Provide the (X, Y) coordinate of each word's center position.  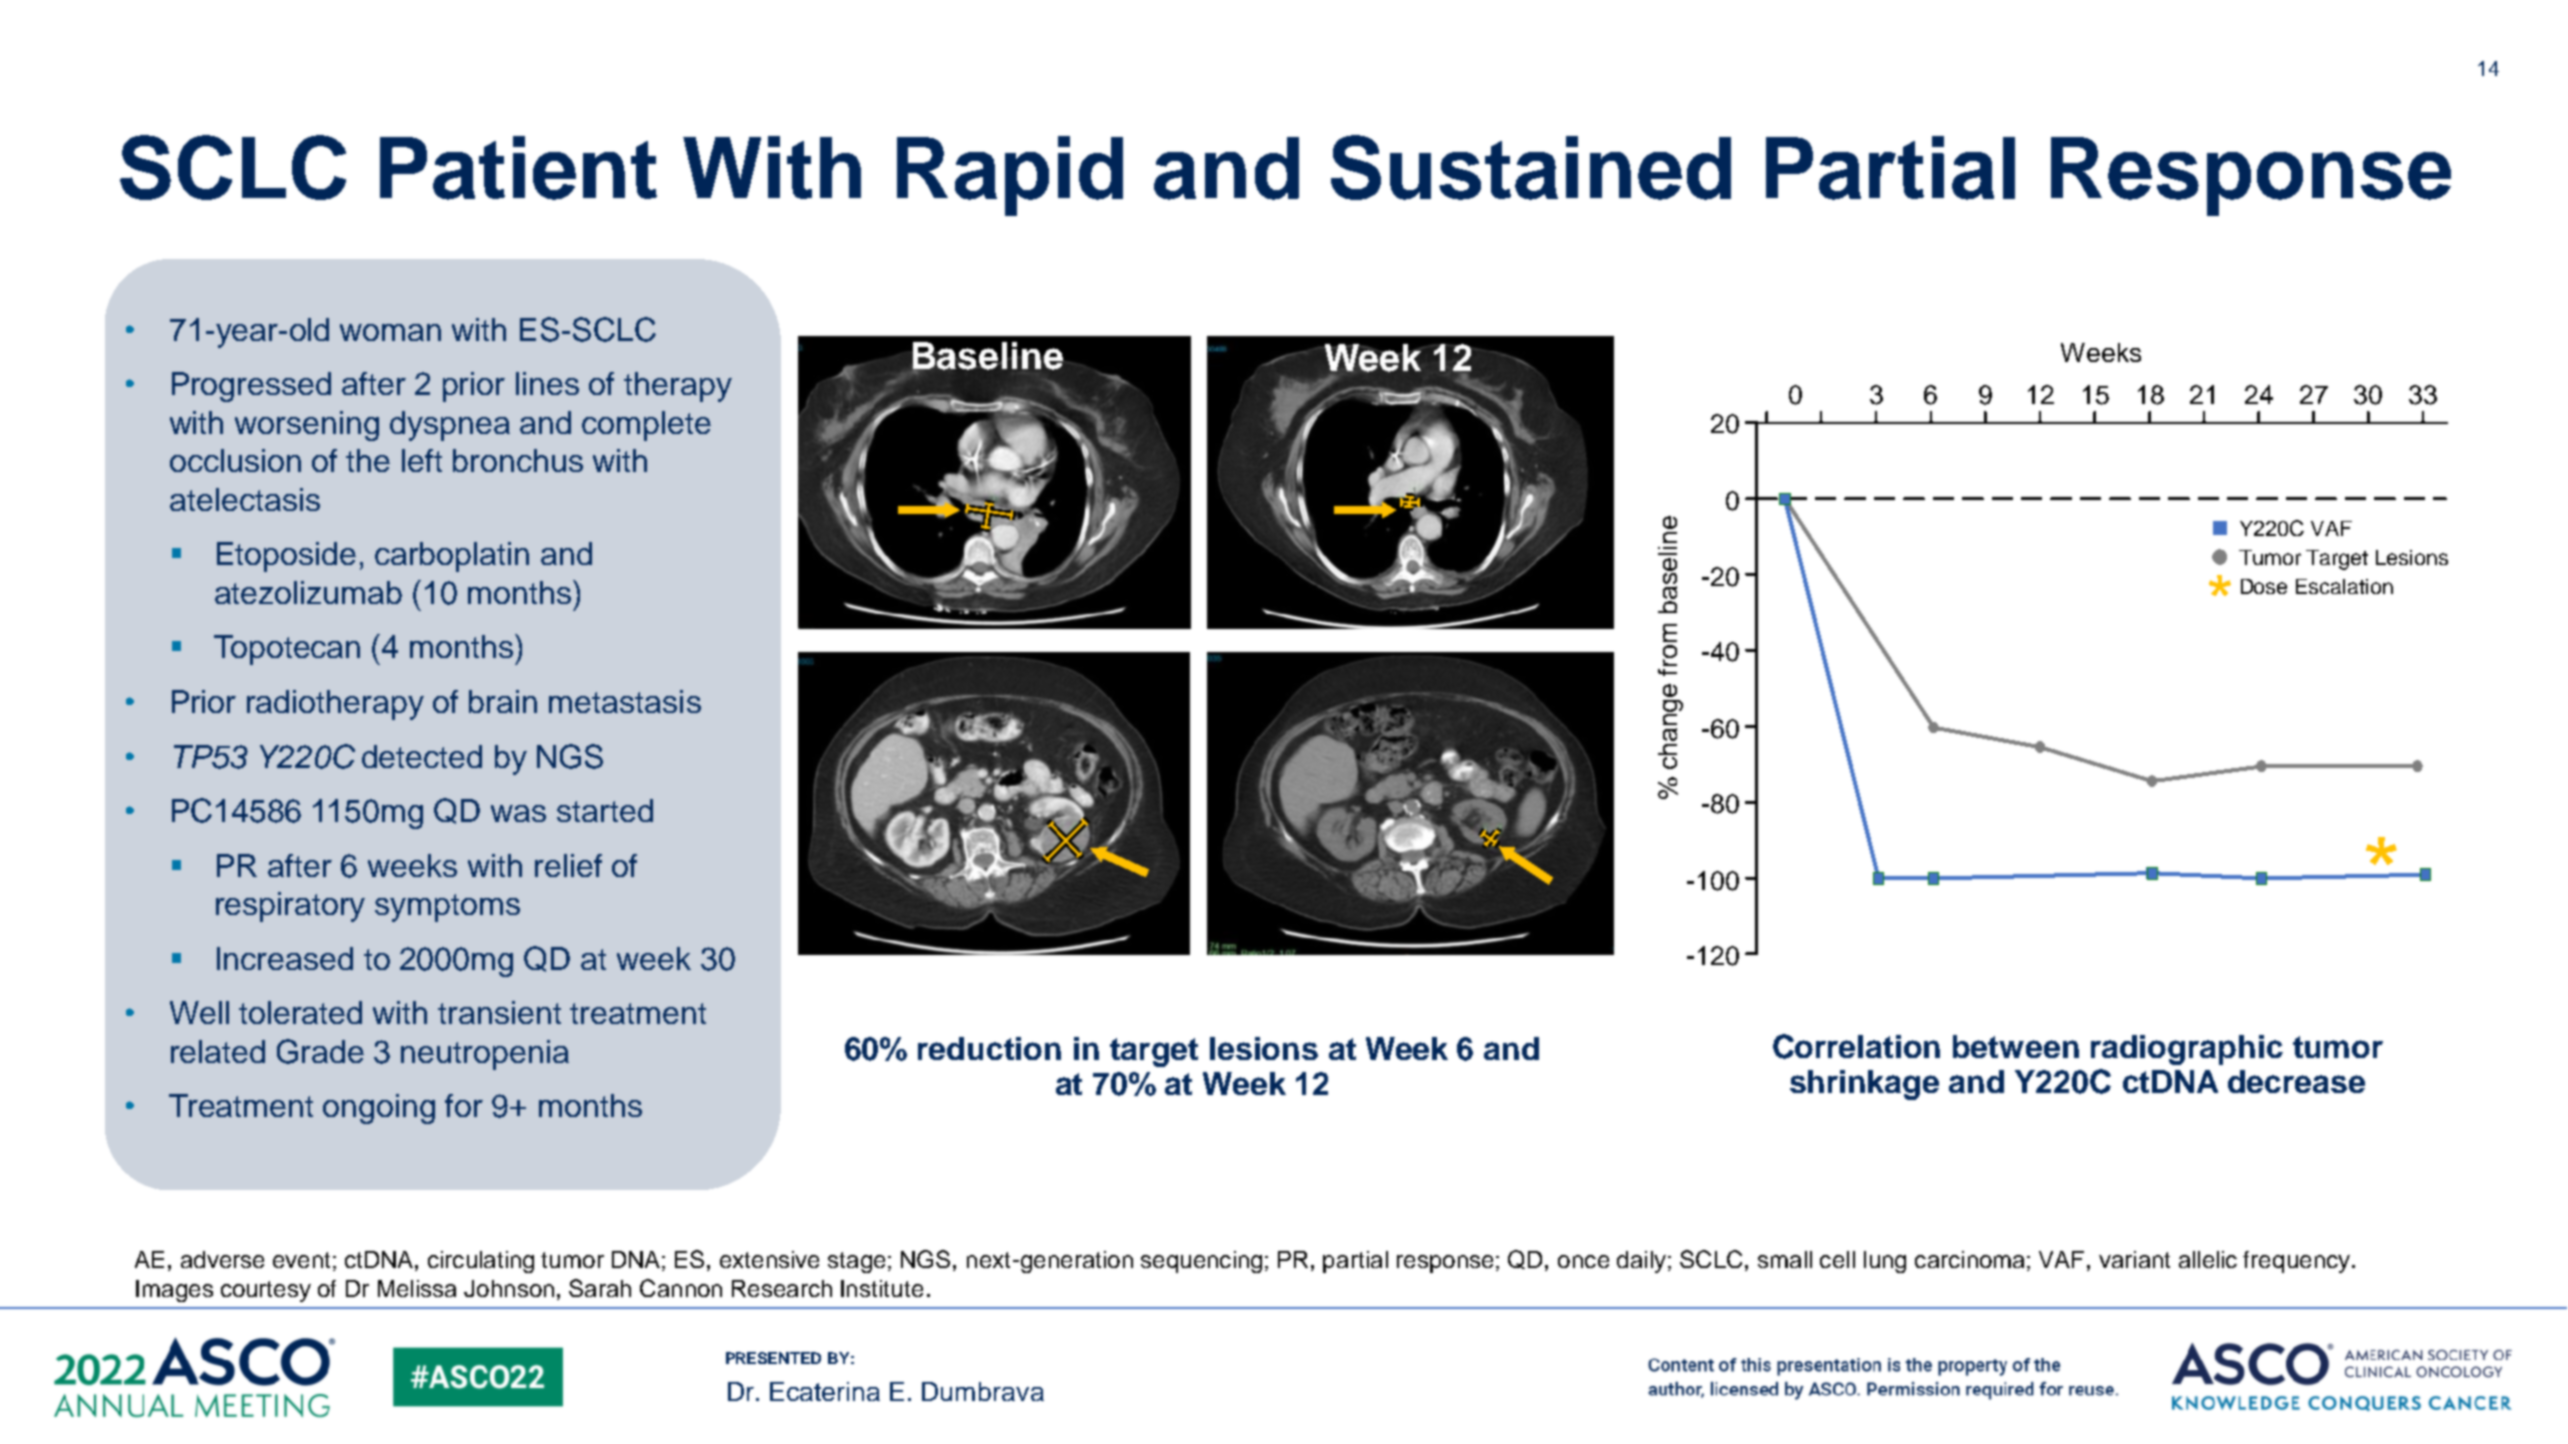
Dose (2264, 586)
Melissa (417, 1288)
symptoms (447, 908)
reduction (989, 1048)
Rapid (1010, 176)
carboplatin (452, 557)
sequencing (1201, 1262)
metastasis (625, 701)
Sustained (1531, 167)
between (2016, 1046)
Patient (518, 168)
